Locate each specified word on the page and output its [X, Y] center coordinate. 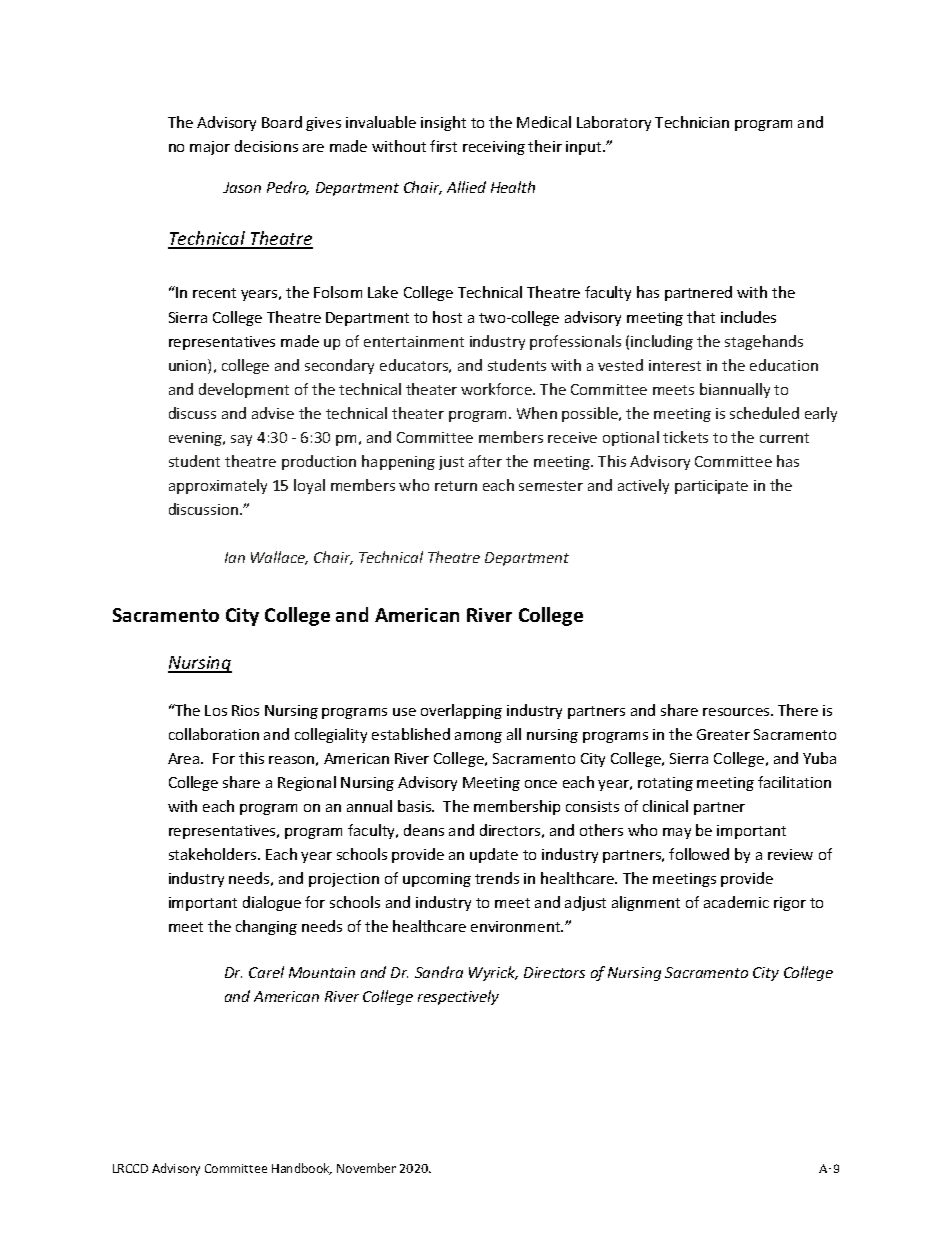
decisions [266, 146]
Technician [692, 122]
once [541, 784]
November [366, 1168]
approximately [218, 486]
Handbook [302, 1169]
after [485, 461]
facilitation [794, 782]
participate [711, 487]
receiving [494, 148]
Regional [307, 783]
